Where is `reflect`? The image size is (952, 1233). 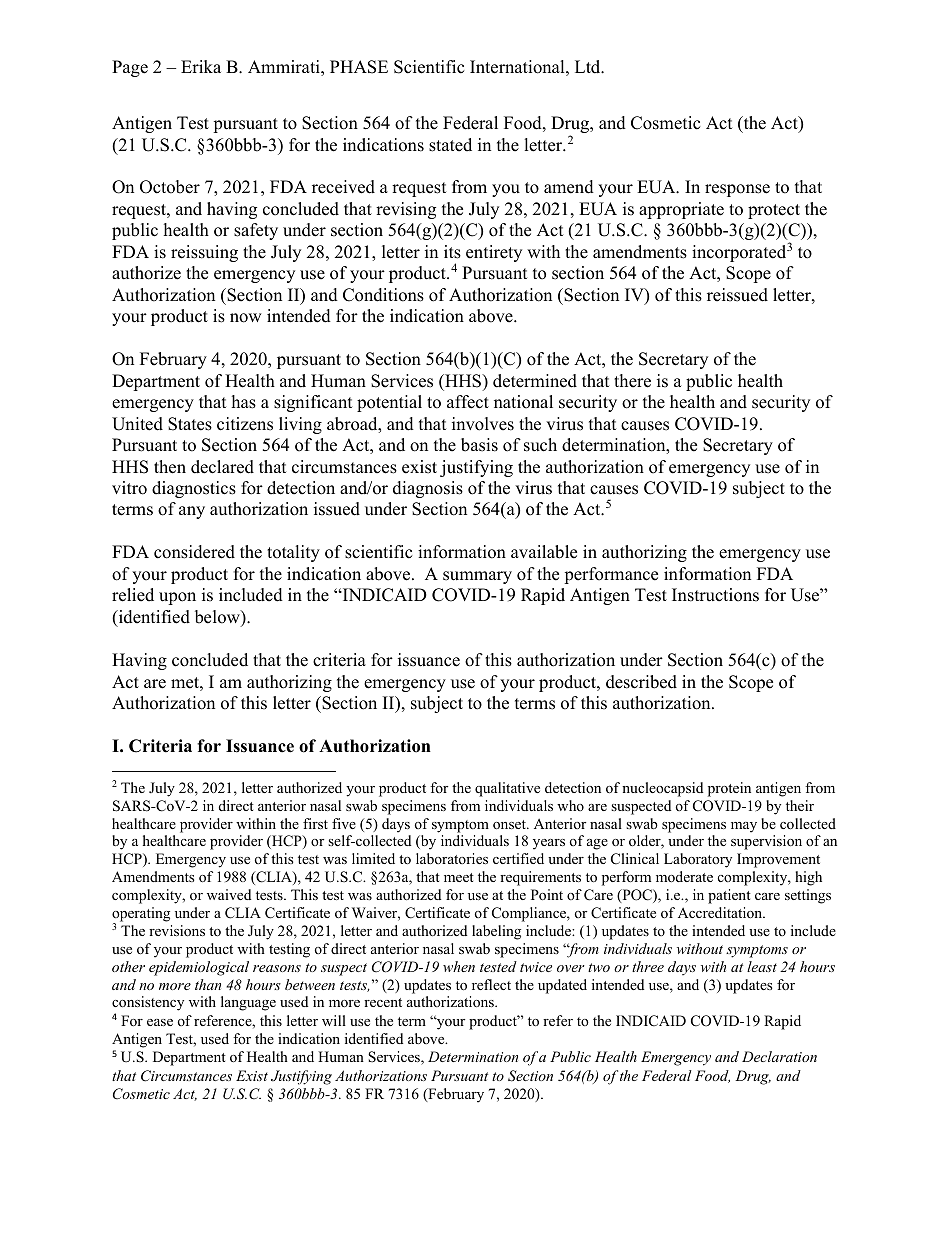
reflect is located at coordinates (491, 984).
